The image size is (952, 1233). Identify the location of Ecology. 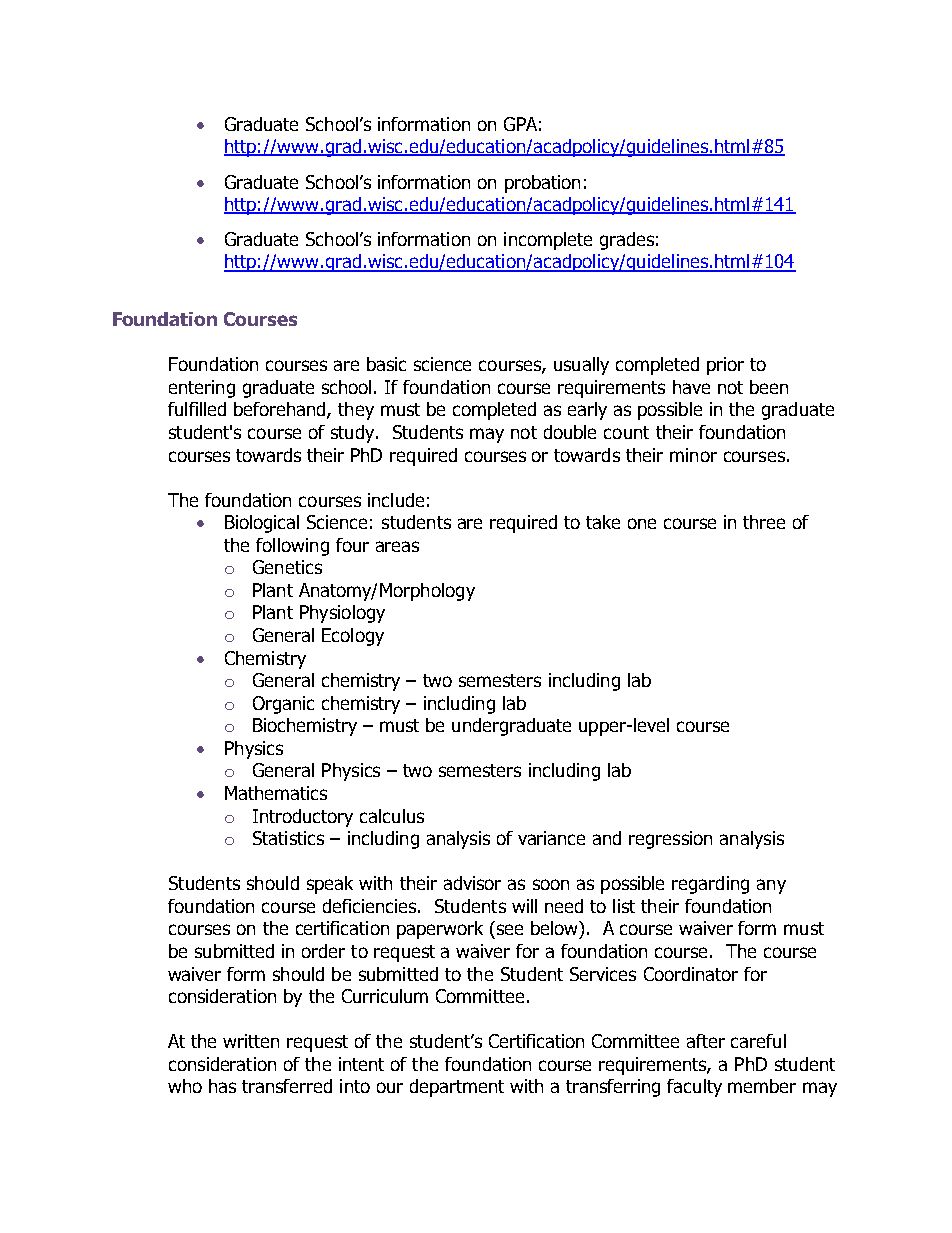
(353, 637).
